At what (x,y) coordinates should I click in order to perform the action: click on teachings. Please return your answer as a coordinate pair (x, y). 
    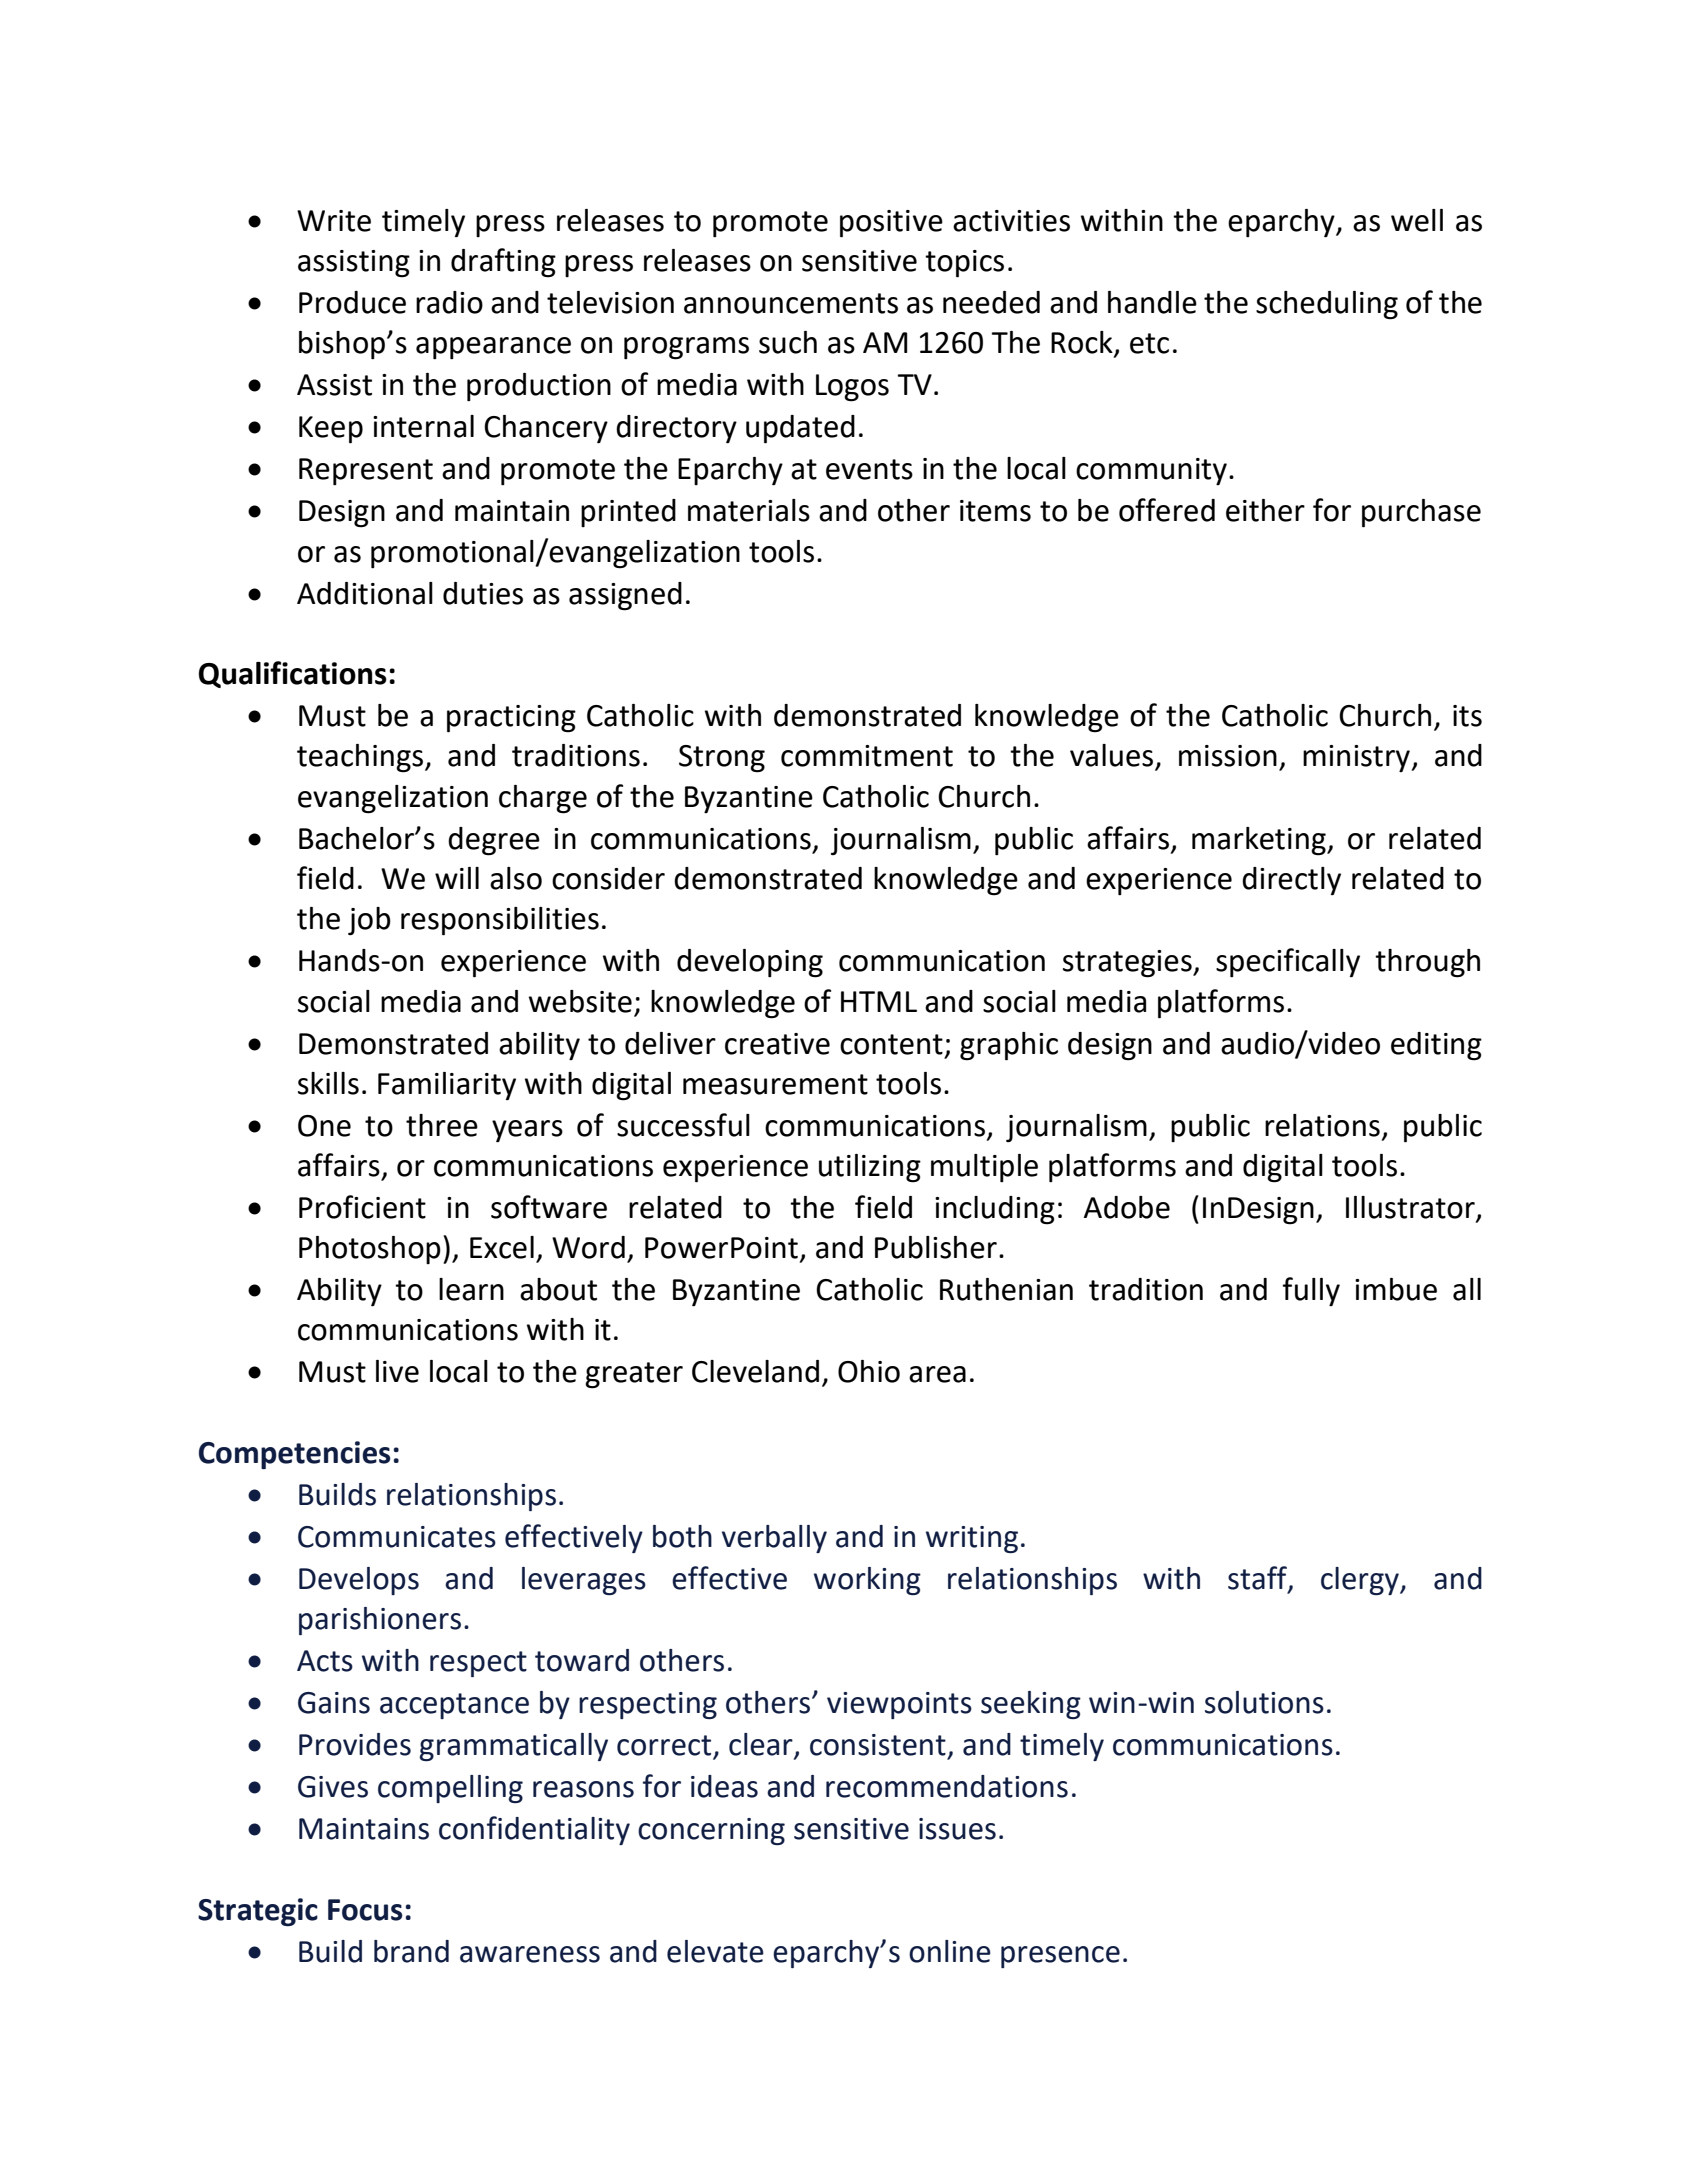
    Looking at the image, I should click on (361, 758).
